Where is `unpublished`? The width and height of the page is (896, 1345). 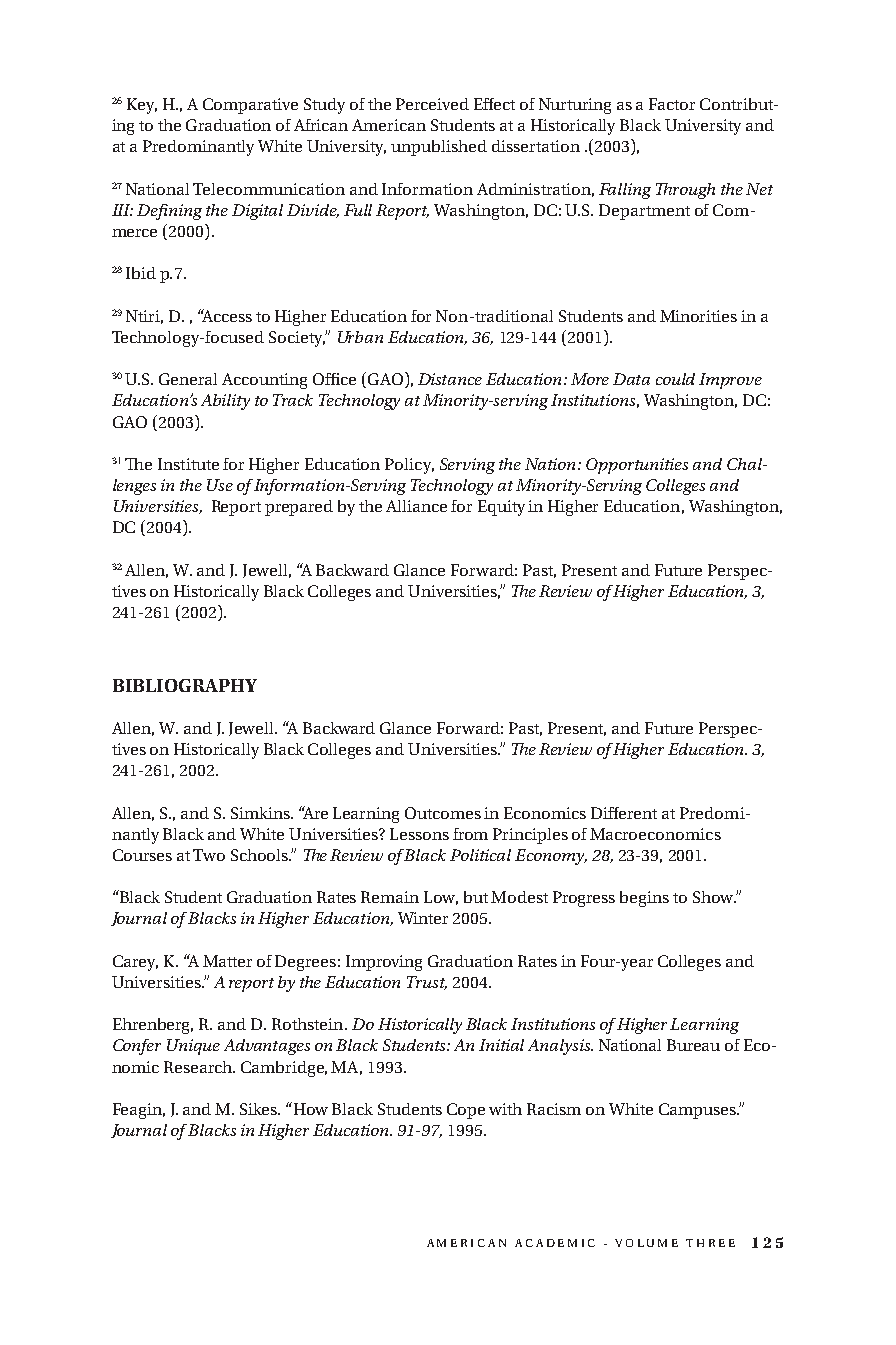
unpublished is located at coordinates (439, 148).
